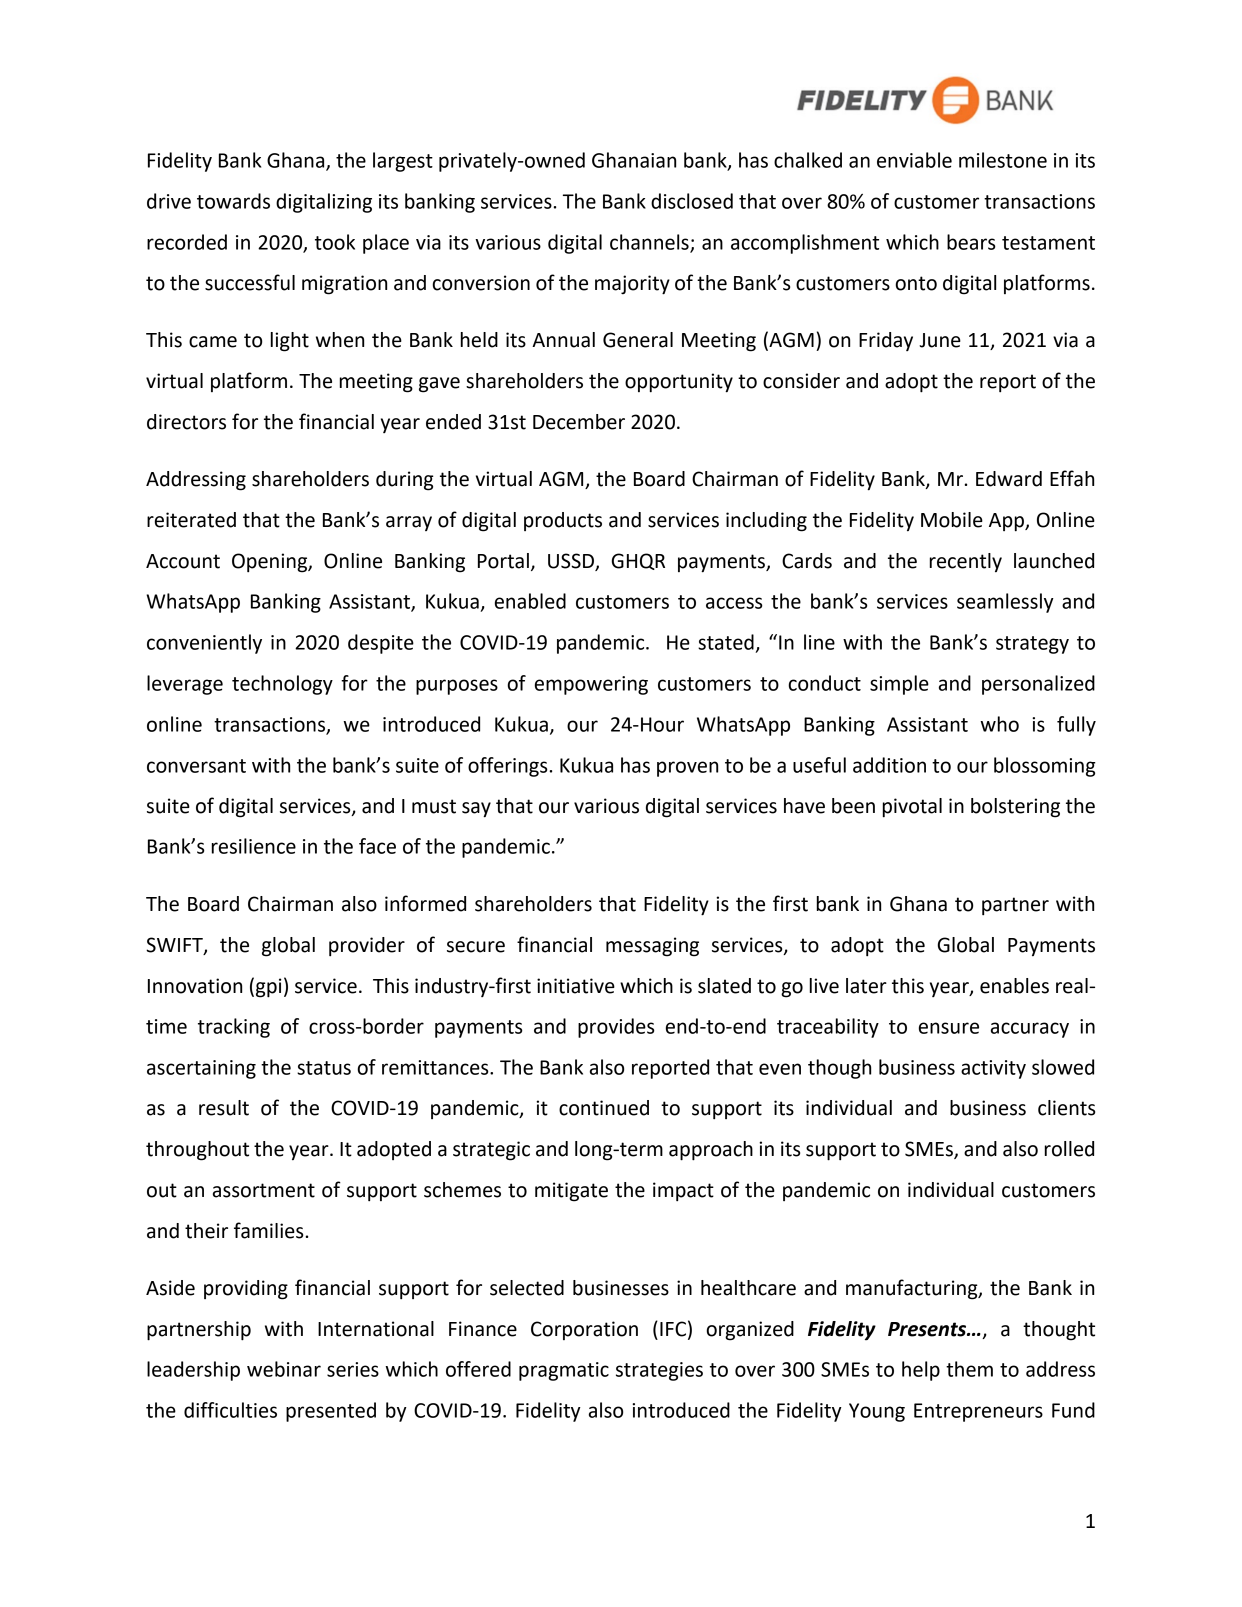 The image size is (1242, 1607). I want to click on recently, so click(966, 562).
